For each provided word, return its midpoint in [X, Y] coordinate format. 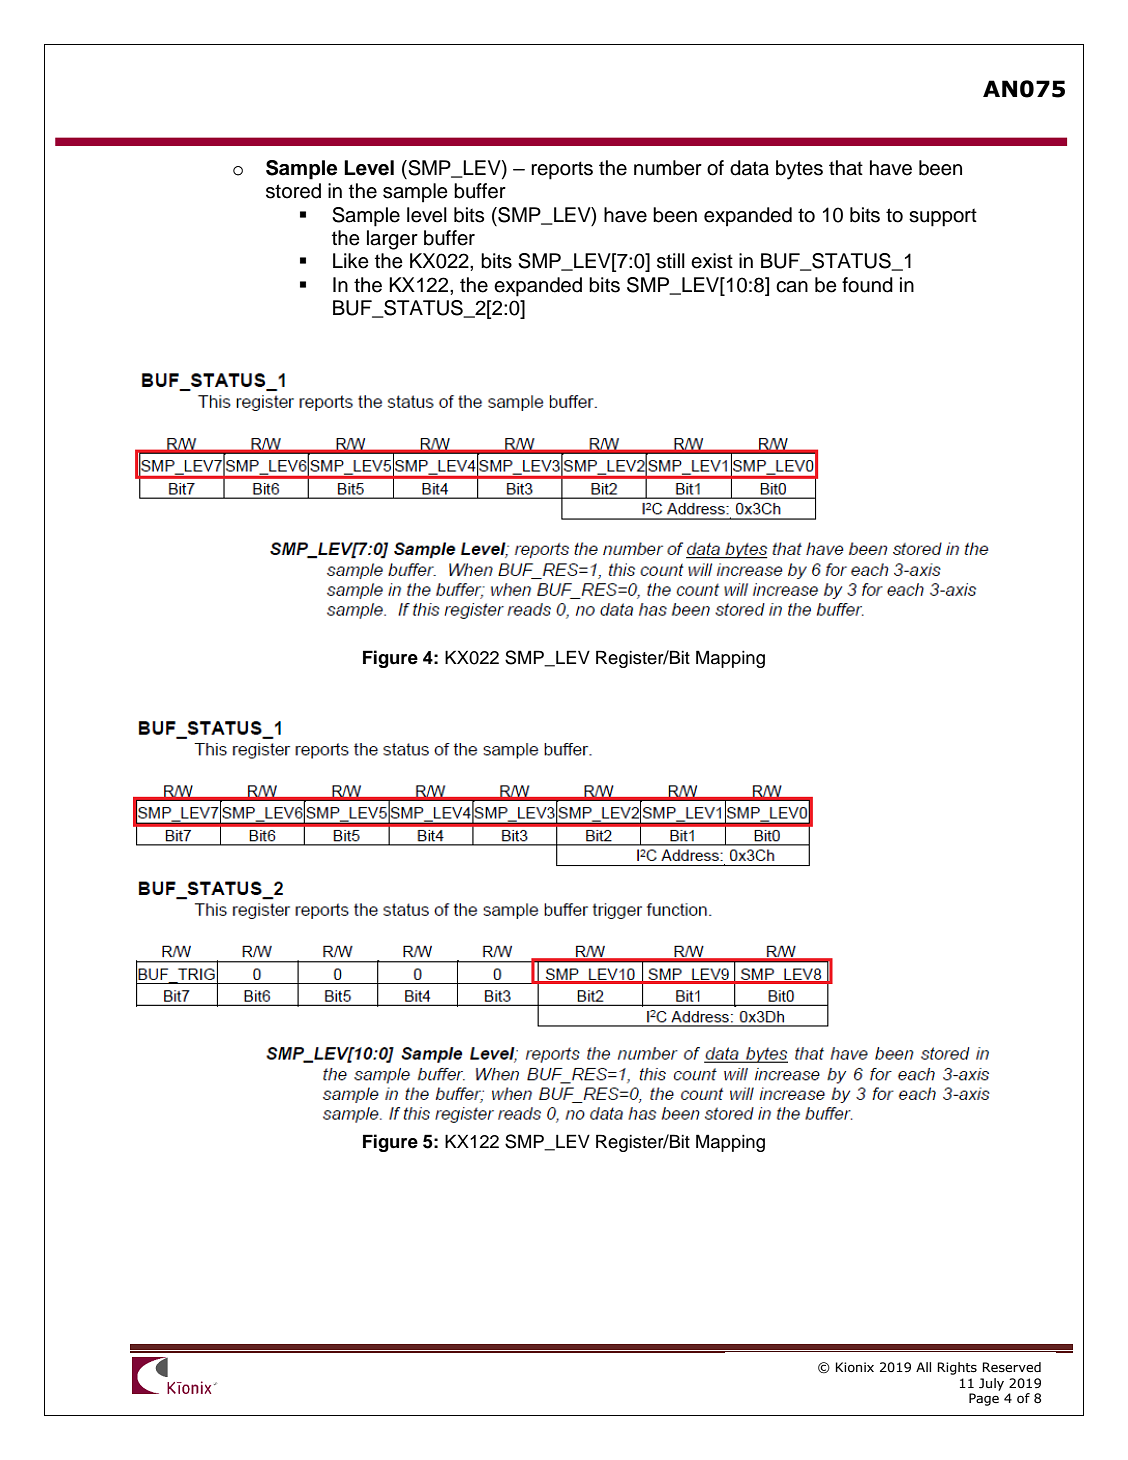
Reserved [1011, 1367]
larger [392, 240]
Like [351, 261]
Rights [957, 1368]
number [668, 168]
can [792, 287]
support [943, 217]
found [867, 285]
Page [984, 1399]
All [923, 1367]
